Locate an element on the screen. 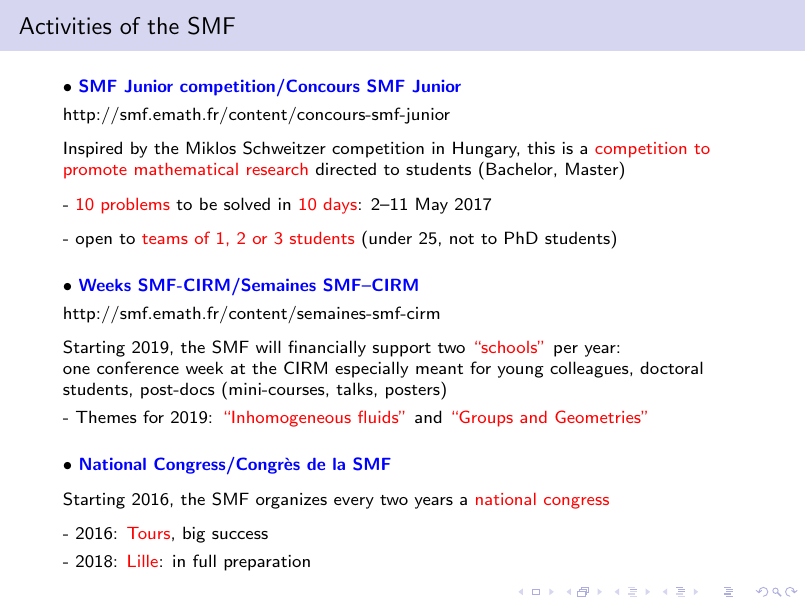  Schweitzer is located at coordinates (284, 148).
